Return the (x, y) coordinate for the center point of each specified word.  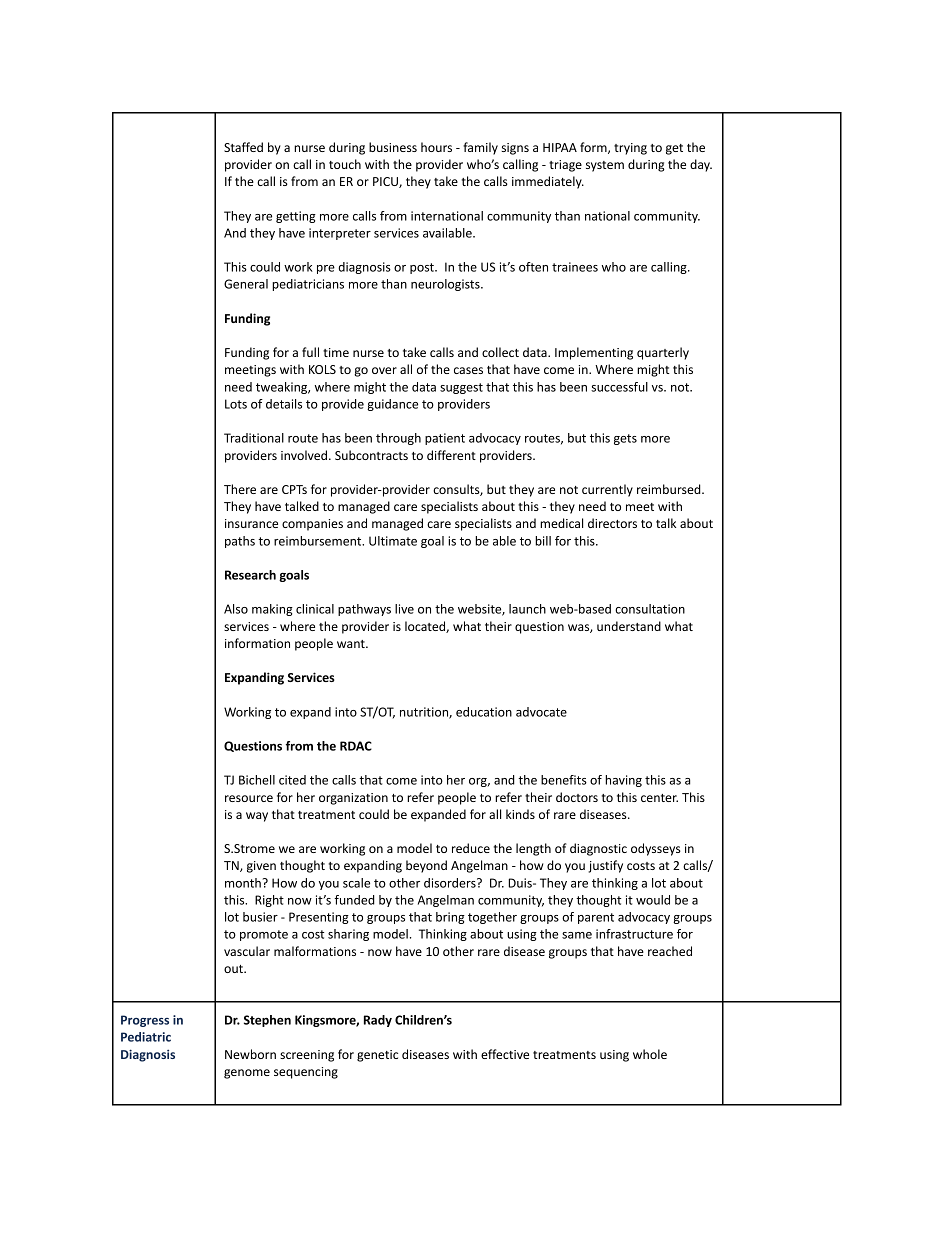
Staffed (243, 147)
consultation (650, 609)
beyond (426, 866)
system (605, 166)
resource (249, 798)
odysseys (656, 849)
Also (236, 609)
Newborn (250, 1054)
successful (619, 387)
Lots (236, 404)
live (404, 609)
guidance (392, 405)
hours (436, 147)
